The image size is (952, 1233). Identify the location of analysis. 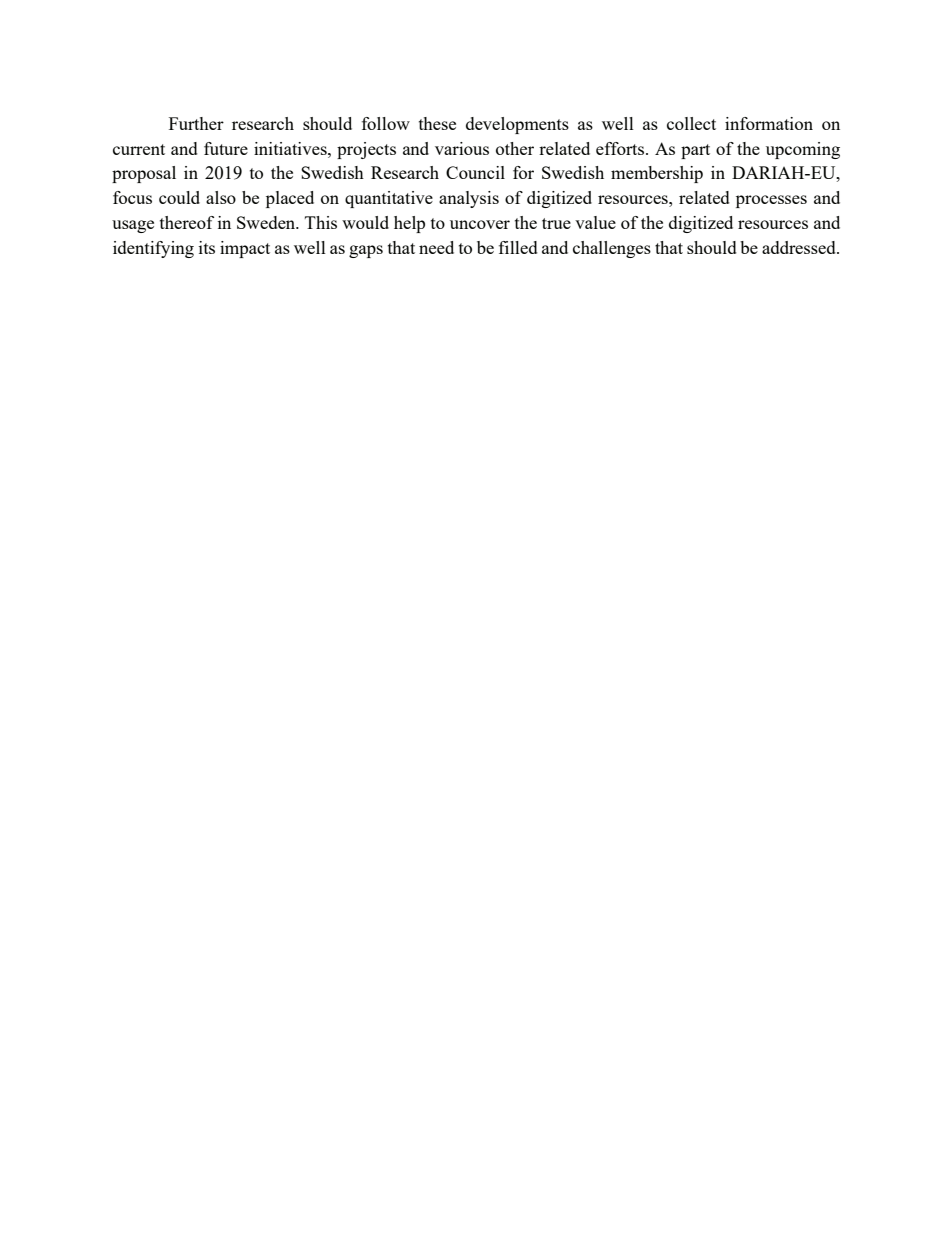
(469, 199).
